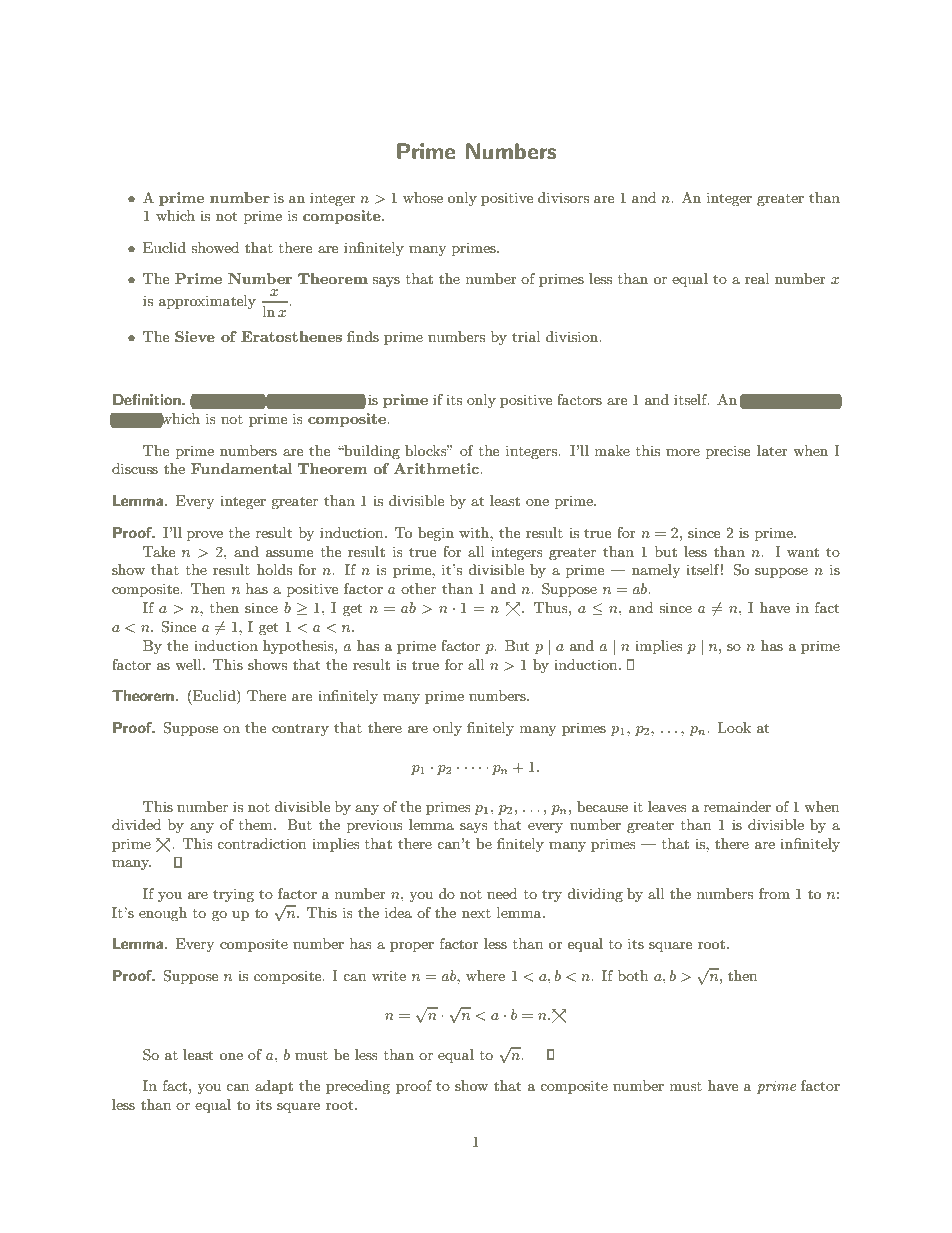 The height and width of the document is (1233, 952). What do you see at coordinates (375, 826) in the document?
I see `previous` at bounding box center [375, 826].
